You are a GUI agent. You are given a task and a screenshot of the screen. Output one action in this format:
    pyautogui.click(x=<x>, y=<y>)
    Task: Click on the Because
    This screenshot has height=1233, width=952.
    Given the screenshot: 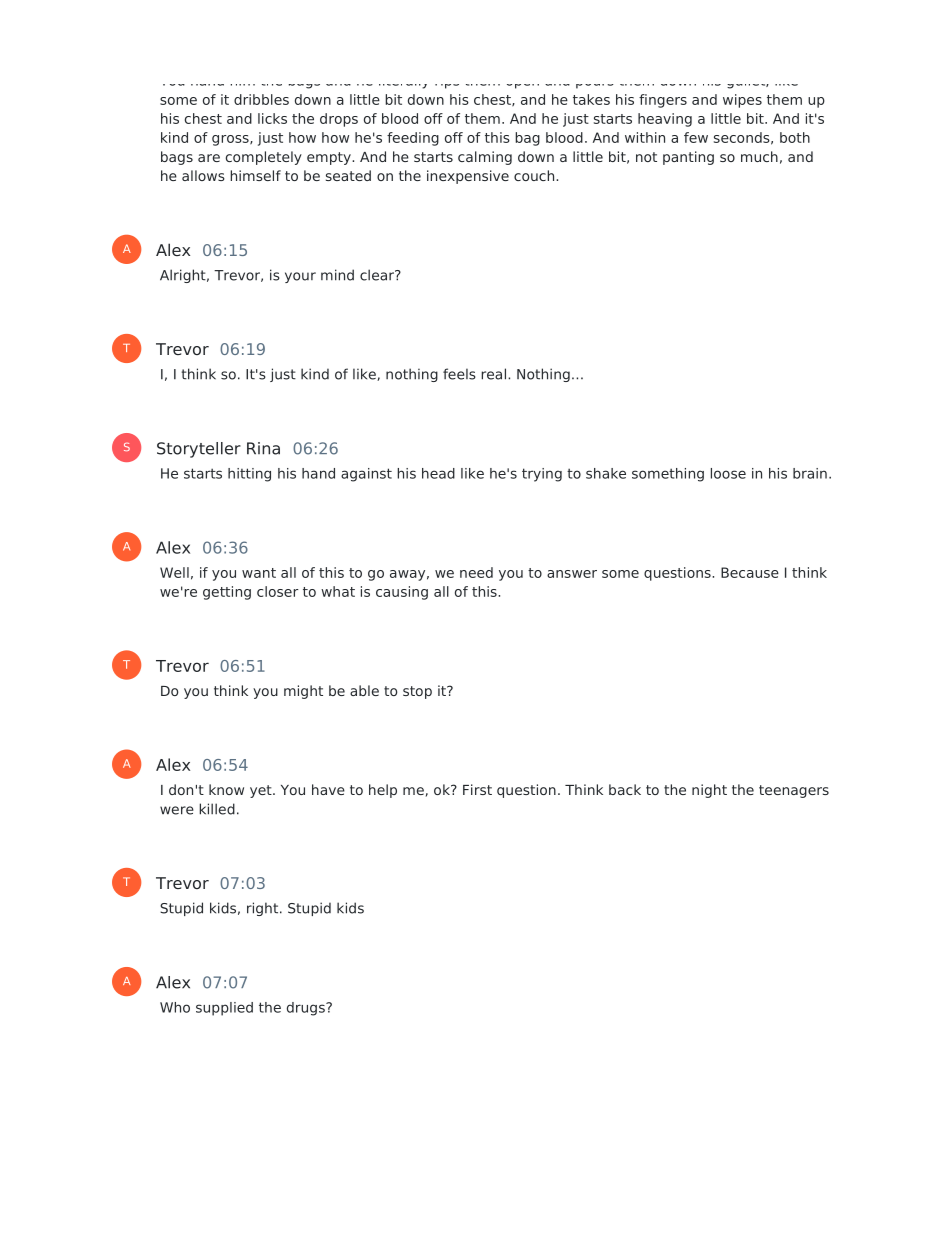 What is the action you would take?
    pyautogui.click(x=750, y=572)
